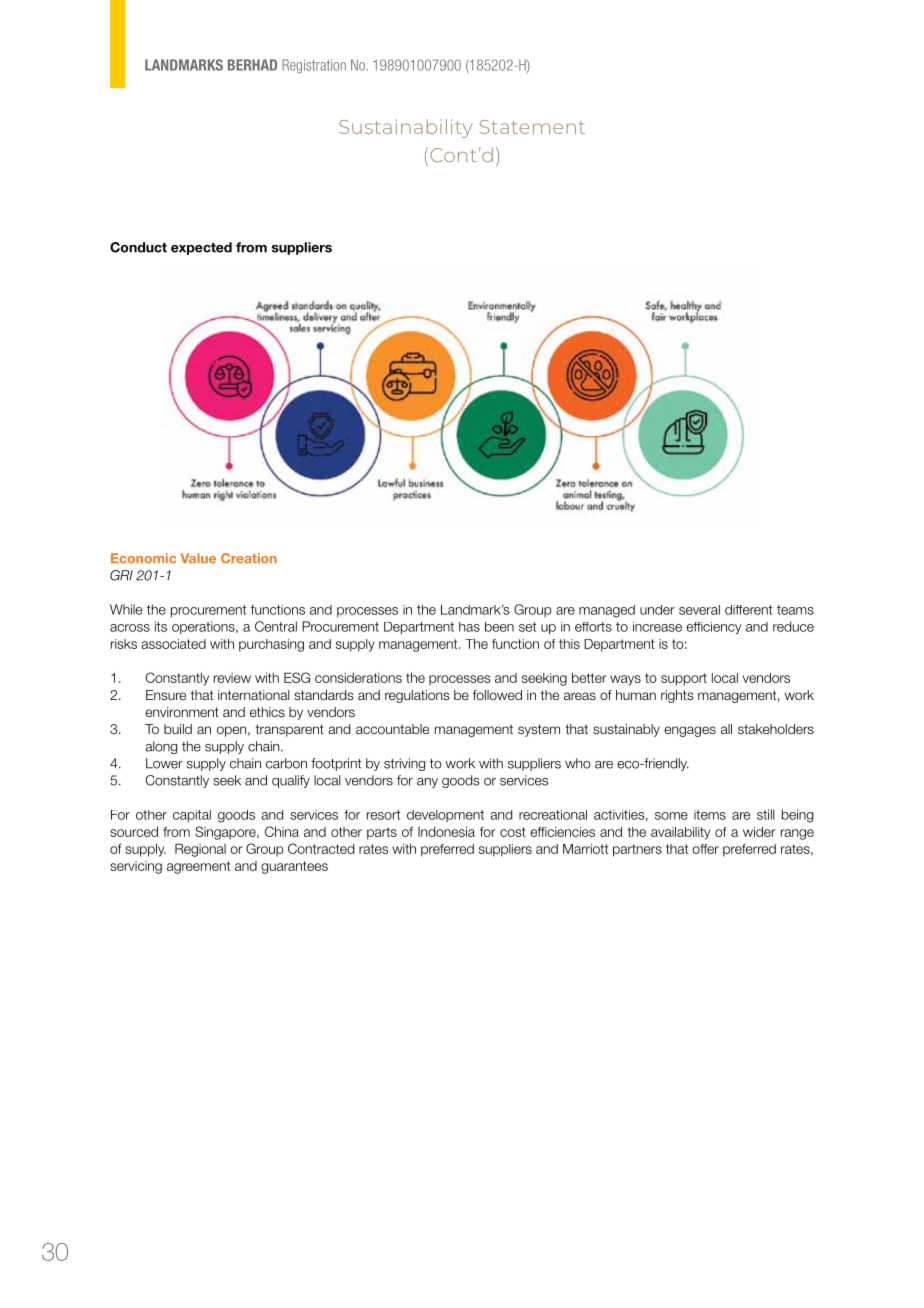 This image has height=1308, width=924. I want to click on different, so click(748, 610).
